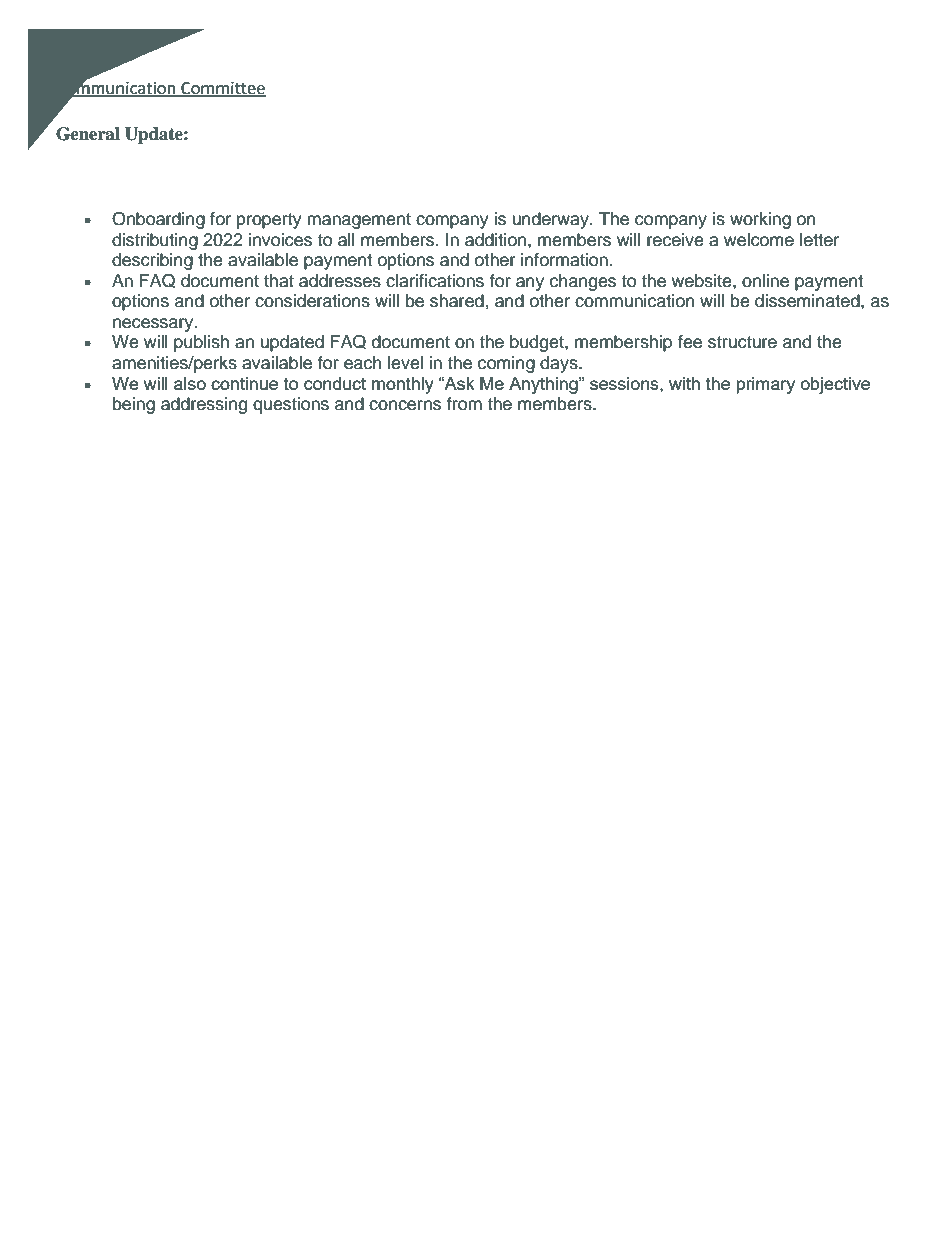 The image size is (952, 1233). I want to click on Committee, so click(222, 89).
